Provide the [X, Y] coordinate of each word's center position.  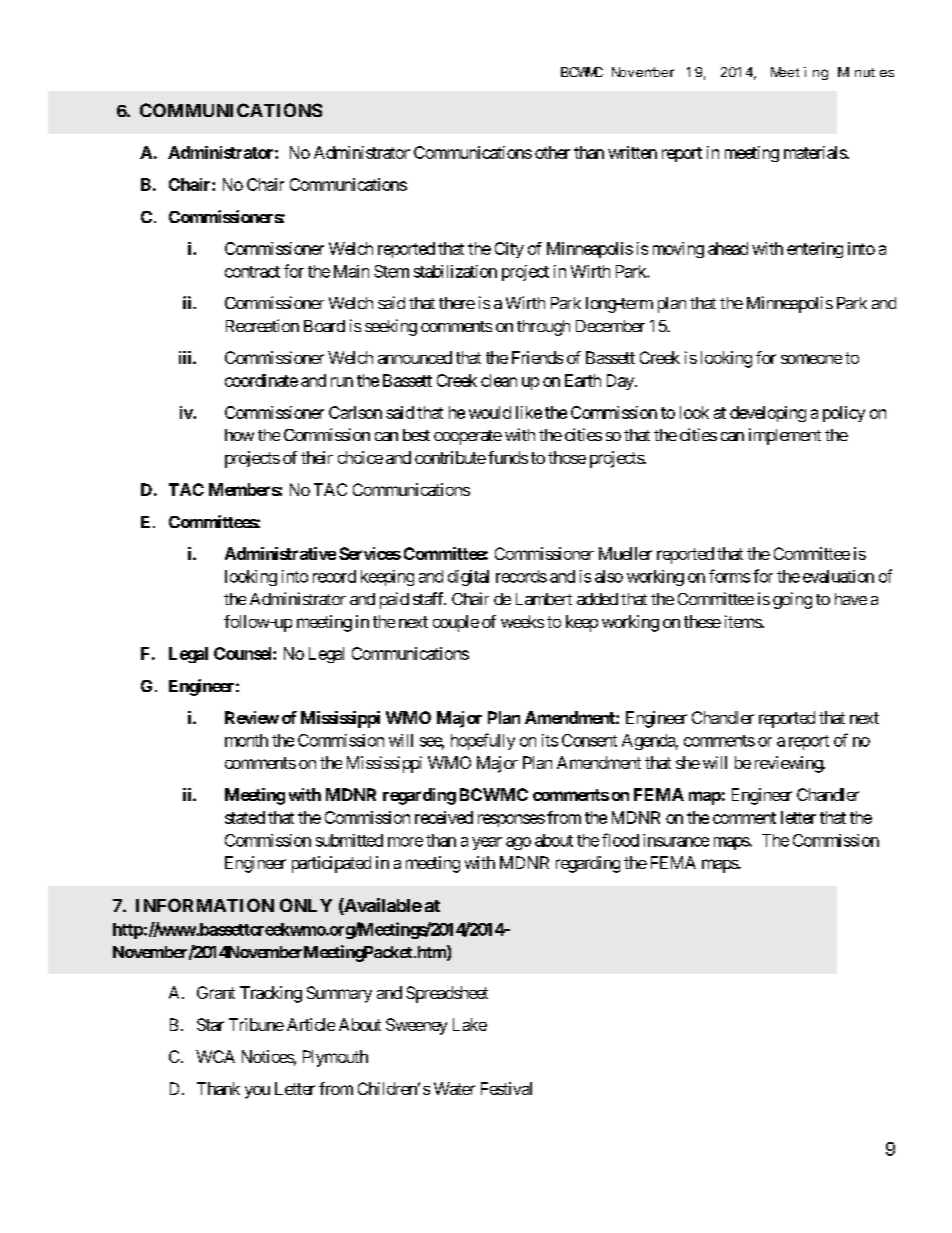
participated [331, 864]
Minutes [866, 72]
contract [252, 272]
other [552, 152]
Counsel [244, 653]
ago [518, 843]
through [543, 328]
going [792, 600]
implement [785, 436]
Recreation [262, 325]
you [257, 1092]
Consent [589, 740]
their [317, 457]
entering [815, 250]
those [567, 457]
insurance [676, 840]
